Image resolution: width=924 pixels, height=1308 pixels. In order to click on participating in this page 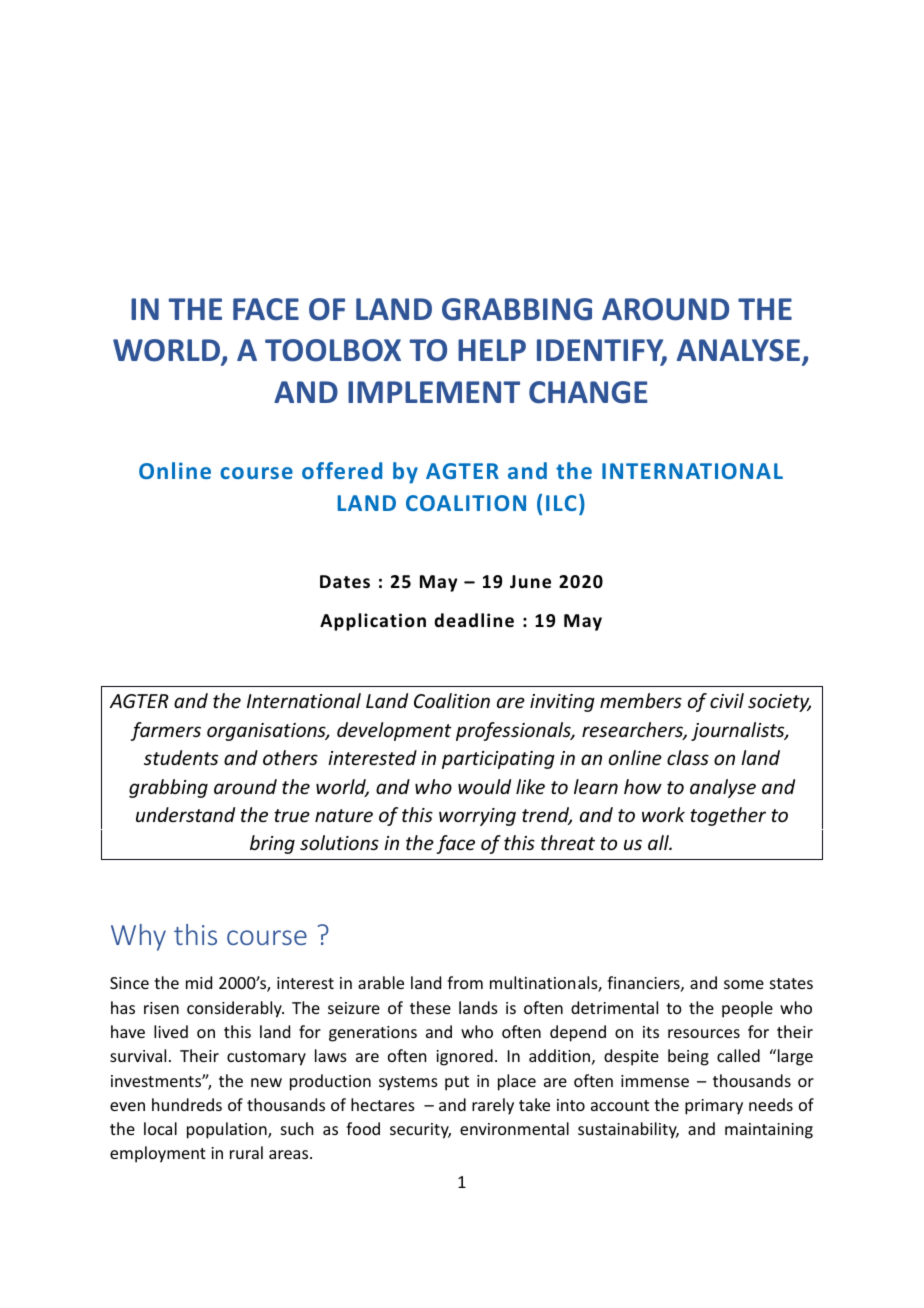, I will do `click(498, 760)`.
